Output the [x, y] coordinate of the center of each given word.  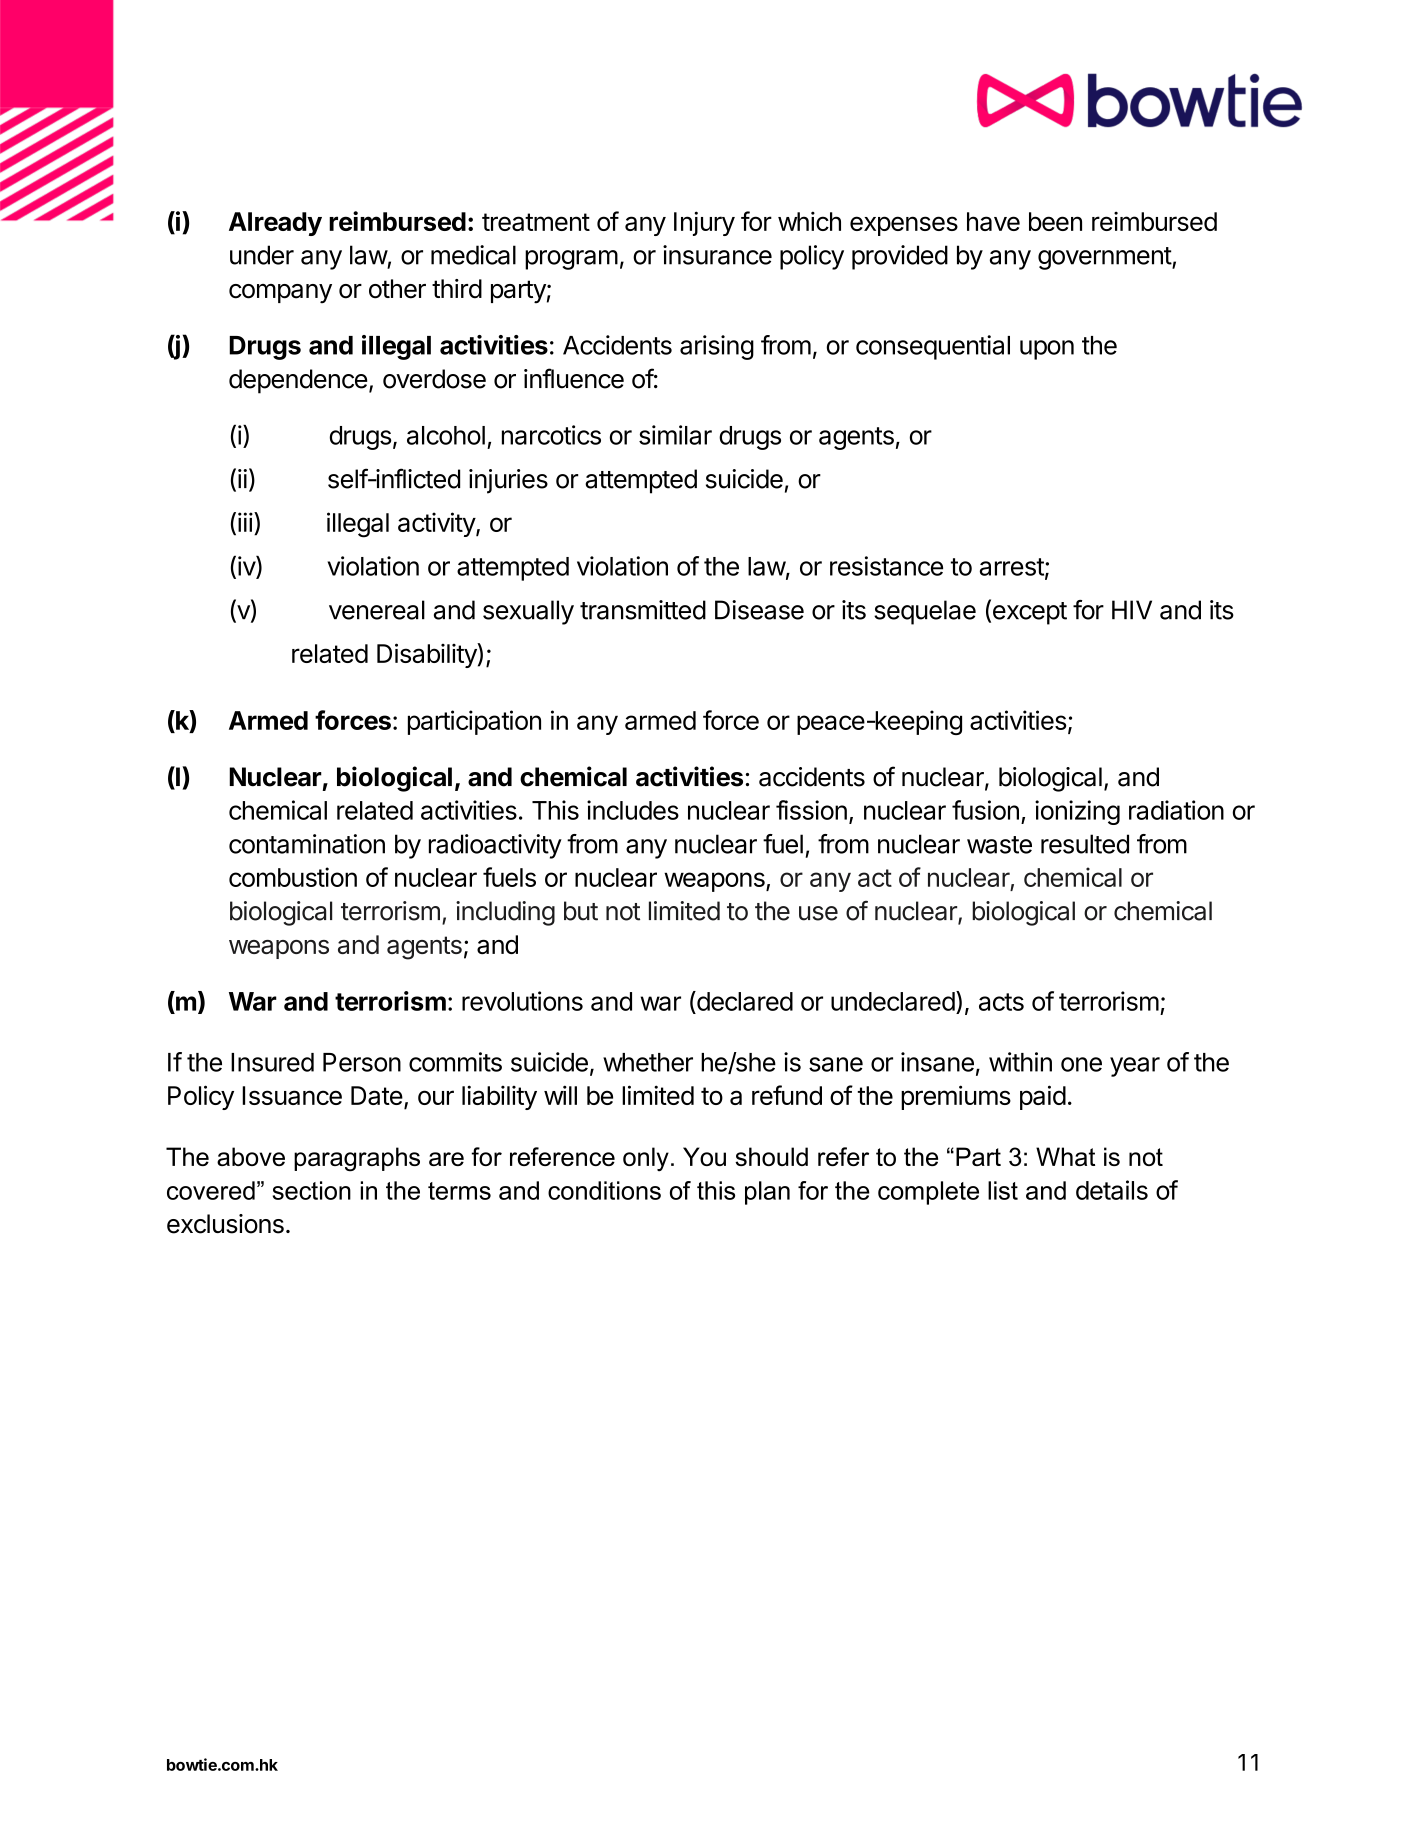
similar [675, 435]
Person [362, 1062]
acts [1001, 1002]
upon [1047, 350]
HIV [1132, 609]
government [1105, 258]
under [262, 255]
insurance [717, 255]
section [312, 1190]
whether [648, 1062]
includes [633, 810]
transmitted [643, 610]
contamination [307, 844]
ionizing [1077, 812]
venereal [377, 610]
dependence [298, 381]
